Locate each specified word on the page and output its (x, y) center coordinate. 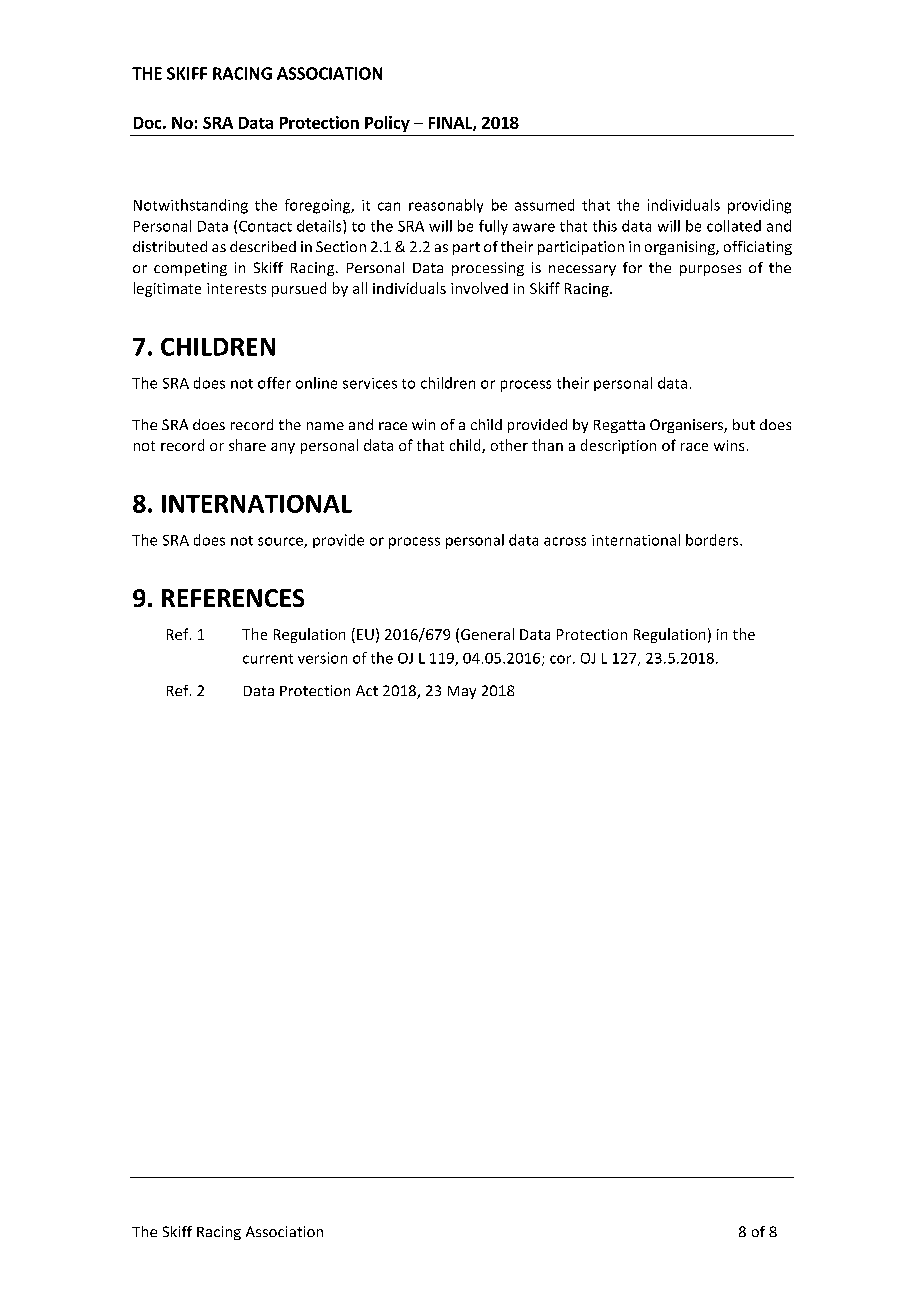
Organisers (687, 426)
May (462, 692)
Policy (387, 124)
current (268, 659)
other (509, 445)
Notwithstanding (191, 206)
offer (274, 383)
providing (759, 206)
